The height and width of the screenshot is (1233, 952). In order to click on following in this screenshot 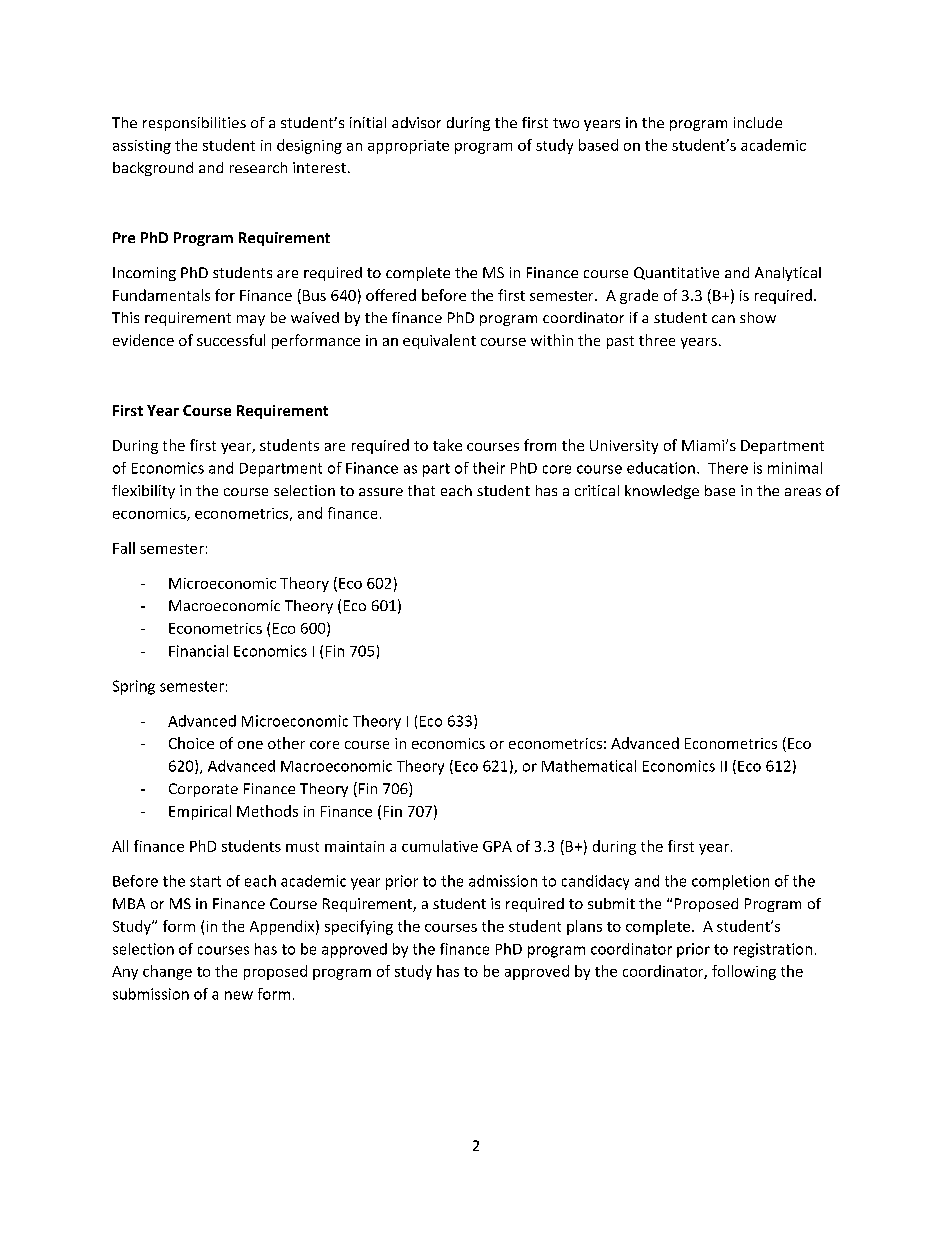, I will do `click(744, 972)`.
